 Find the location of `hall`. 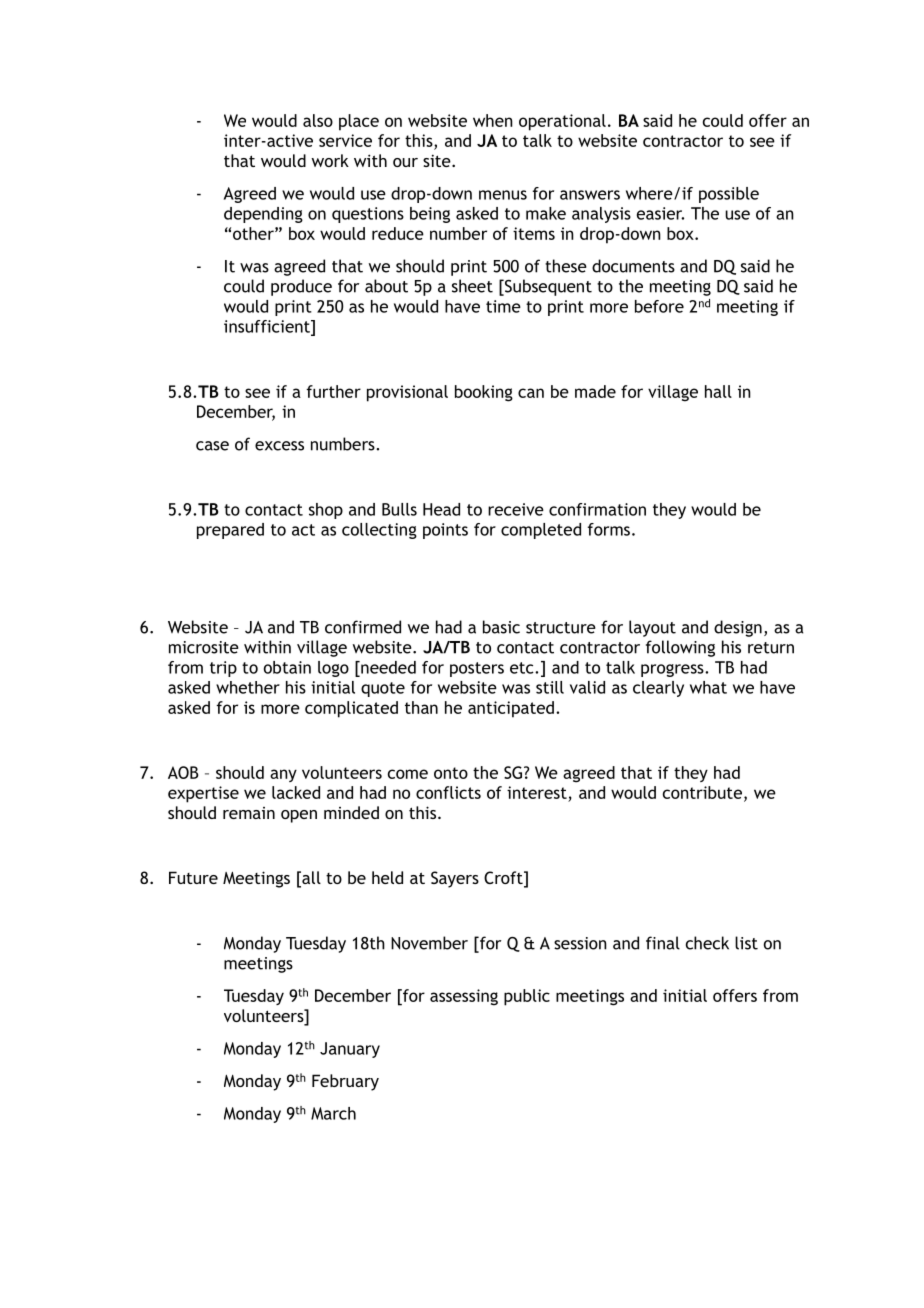

hall is located at coordinates (718, 391).
